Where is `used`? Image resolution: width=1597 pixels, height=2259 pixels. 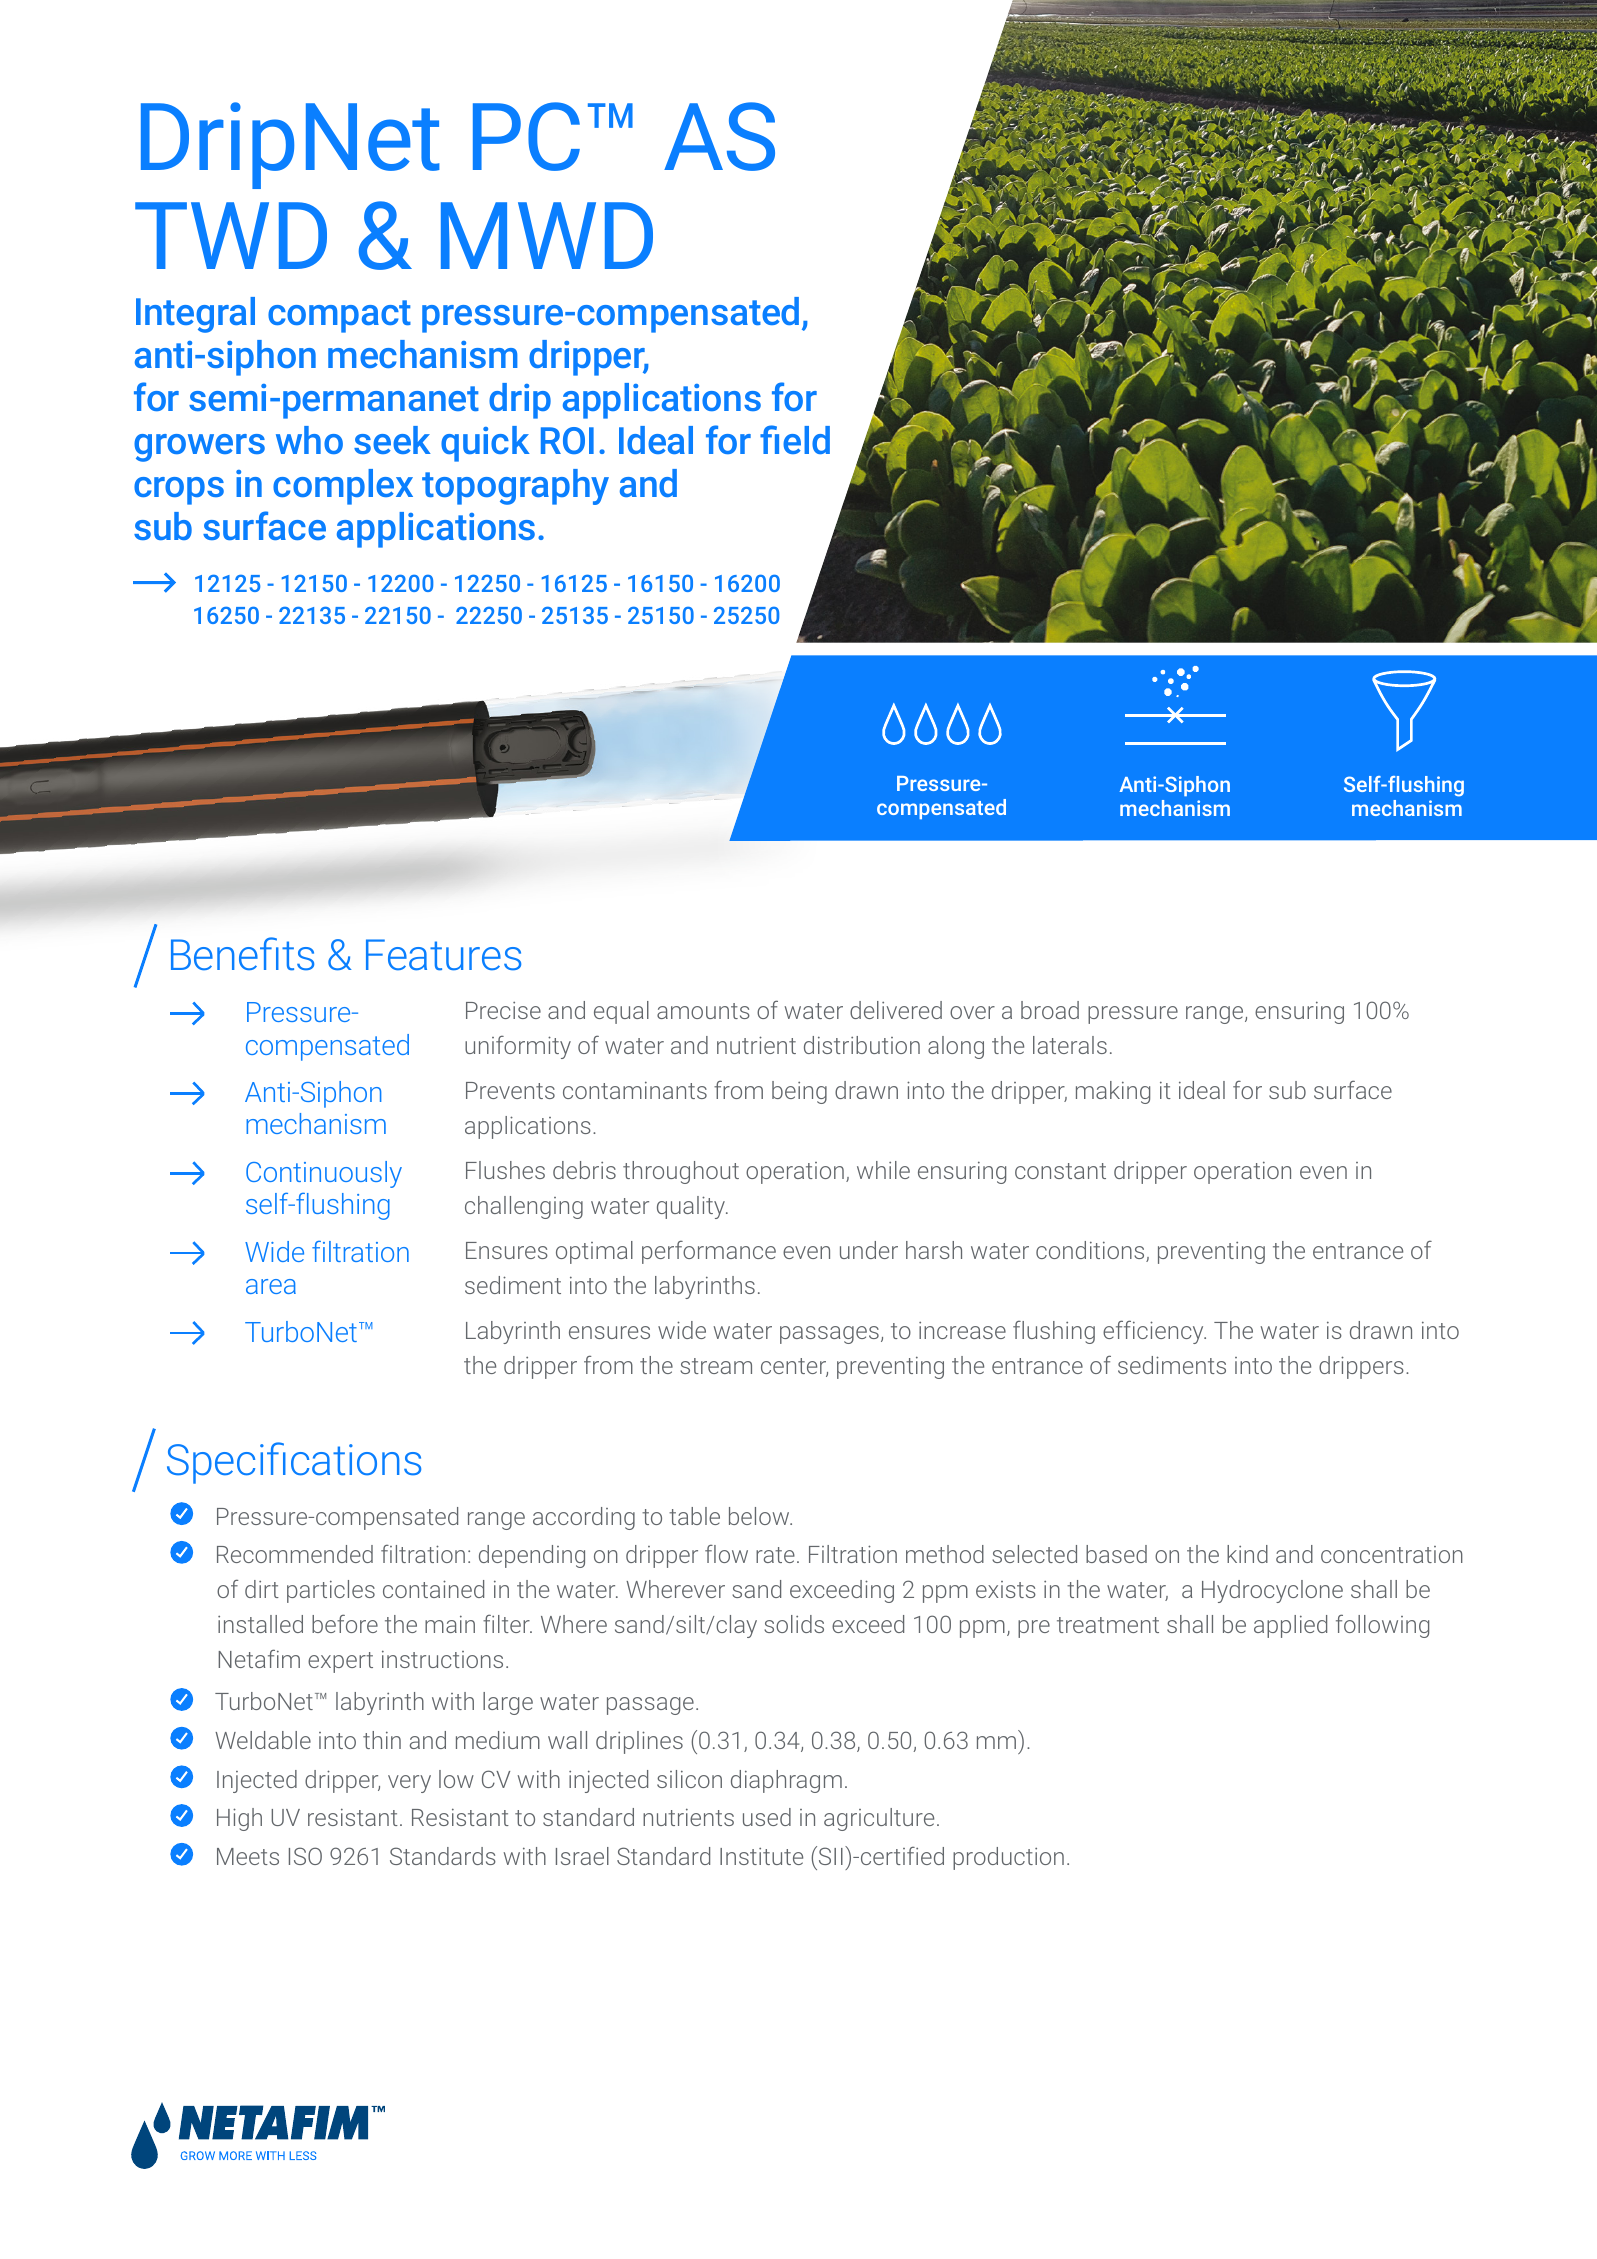 used is located at coordinates (767, 1817).
